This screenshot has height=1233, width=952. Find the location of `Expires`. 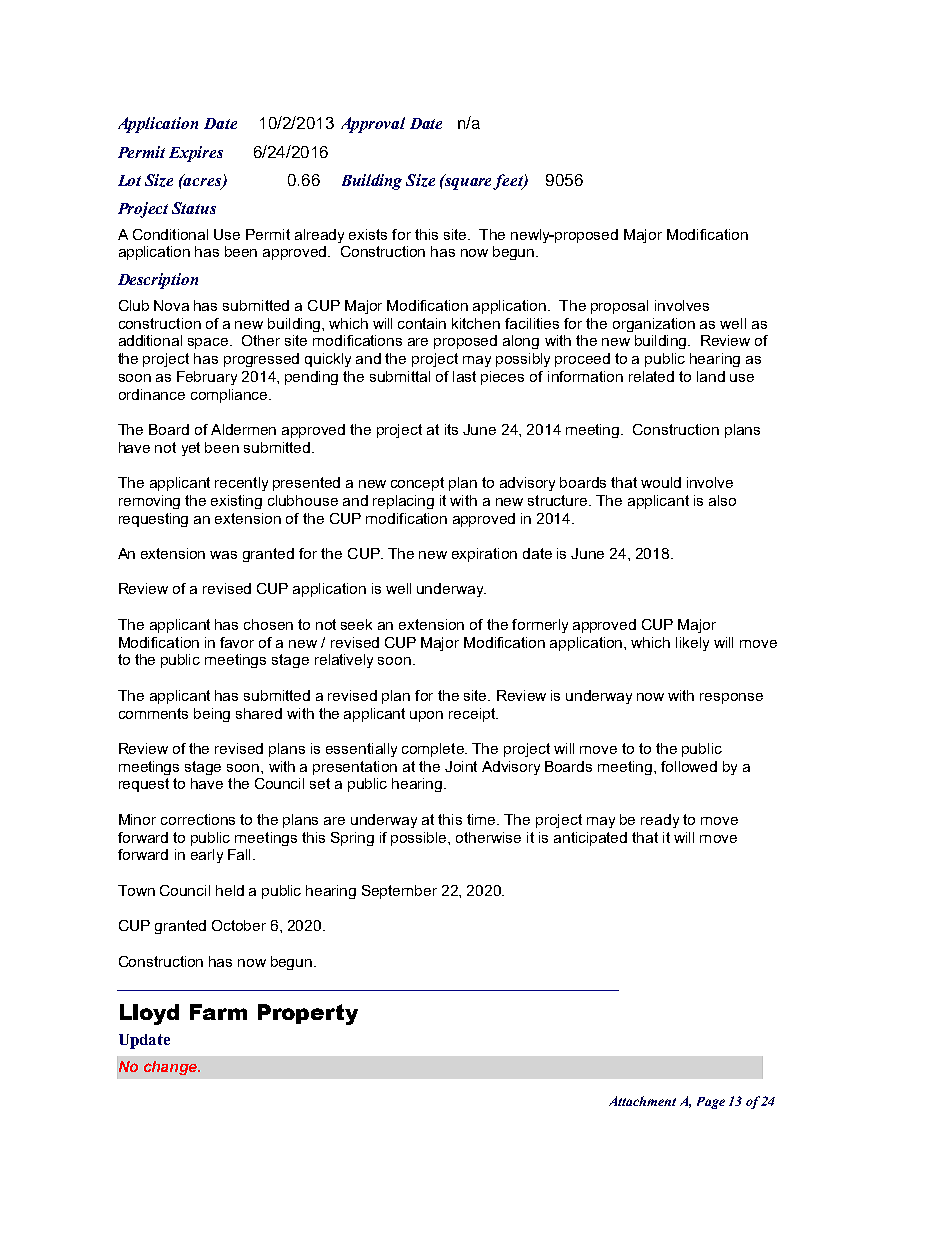

Expires is located at coordinates (196, 154).
